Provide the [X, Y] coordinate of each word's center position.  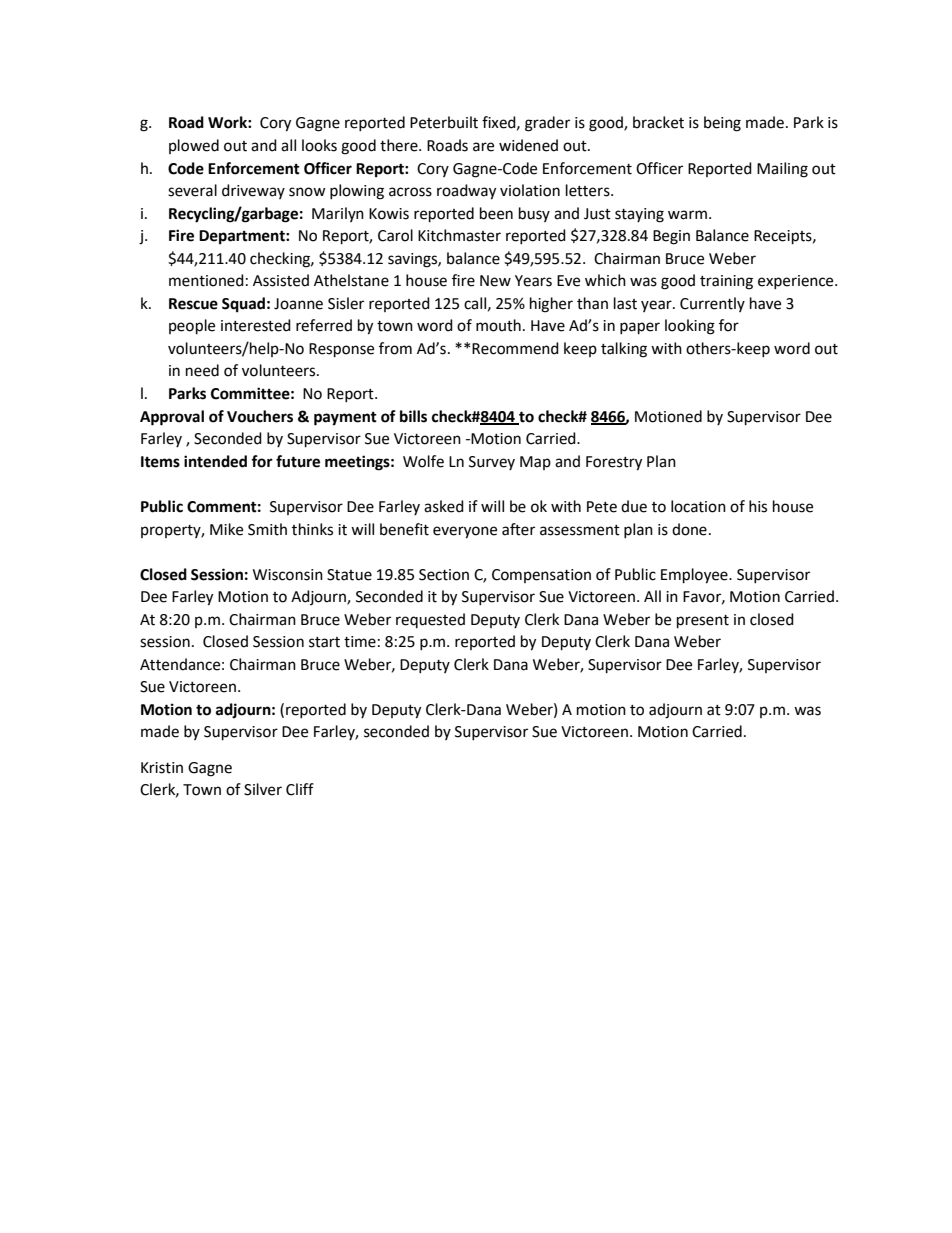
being [722, 124]
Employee [695, 576]
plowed [194, 146]
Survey [492, 463]
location [698, 506]
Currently [712, 304]
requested [430, 620]
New [495, 281]
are [483, 147]
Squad [243, 305]
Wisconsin [288, 575]
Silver [263, 789]
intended [215, 461]
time [360, 642]
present [703, 622]
